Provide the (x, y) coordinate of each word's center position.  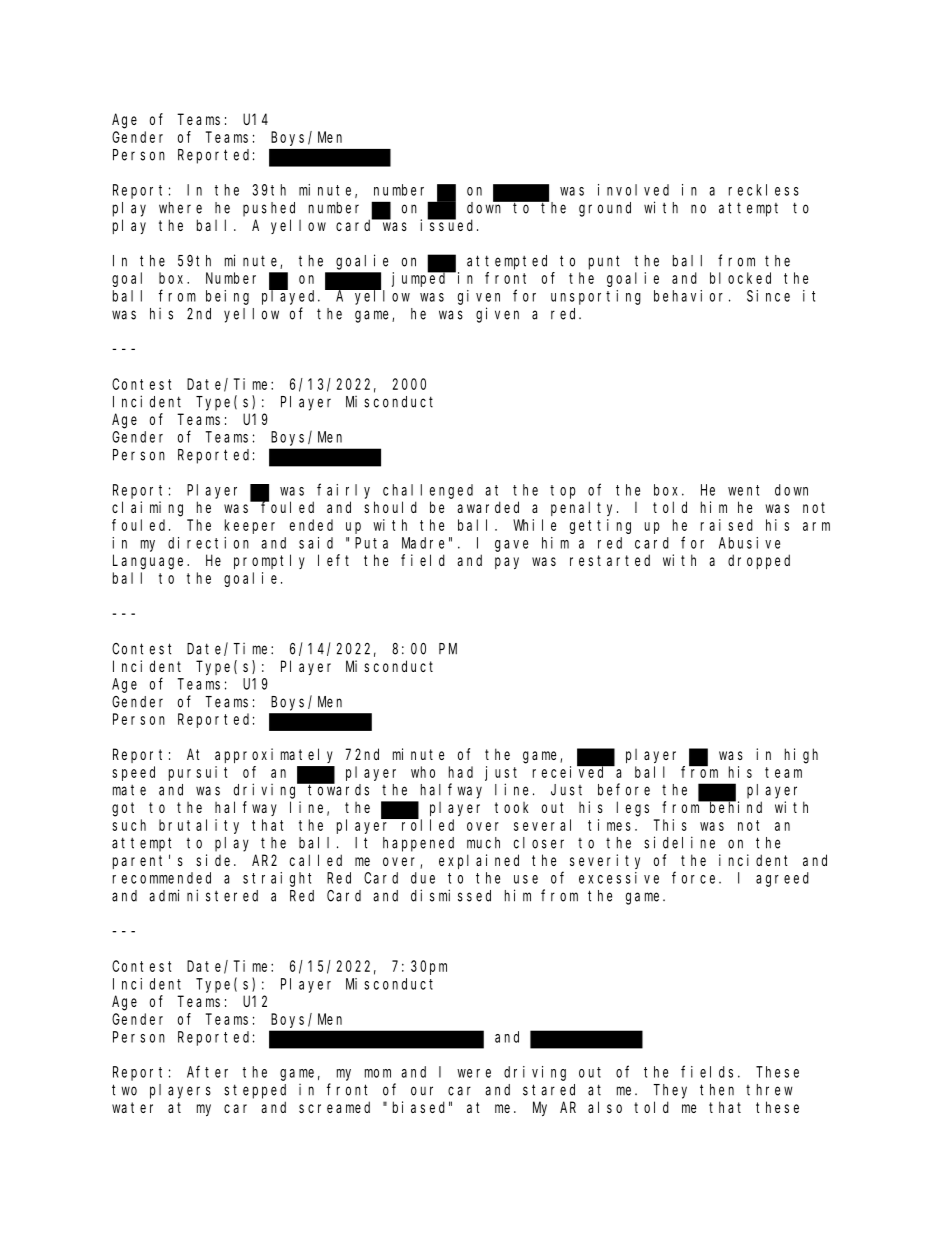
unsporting (596, 297)
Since (768, 296)
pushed (269, 209)
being (227, 297)
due (423, 878)
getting (600, 526)
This (670, 825)
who (423, 772)
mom (378, 1073)
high (801, 756)
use (526, 879)
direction (208, 543)
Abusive (749, 543)
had (461, 772)
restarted (610, 560)
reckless (764, 190)
